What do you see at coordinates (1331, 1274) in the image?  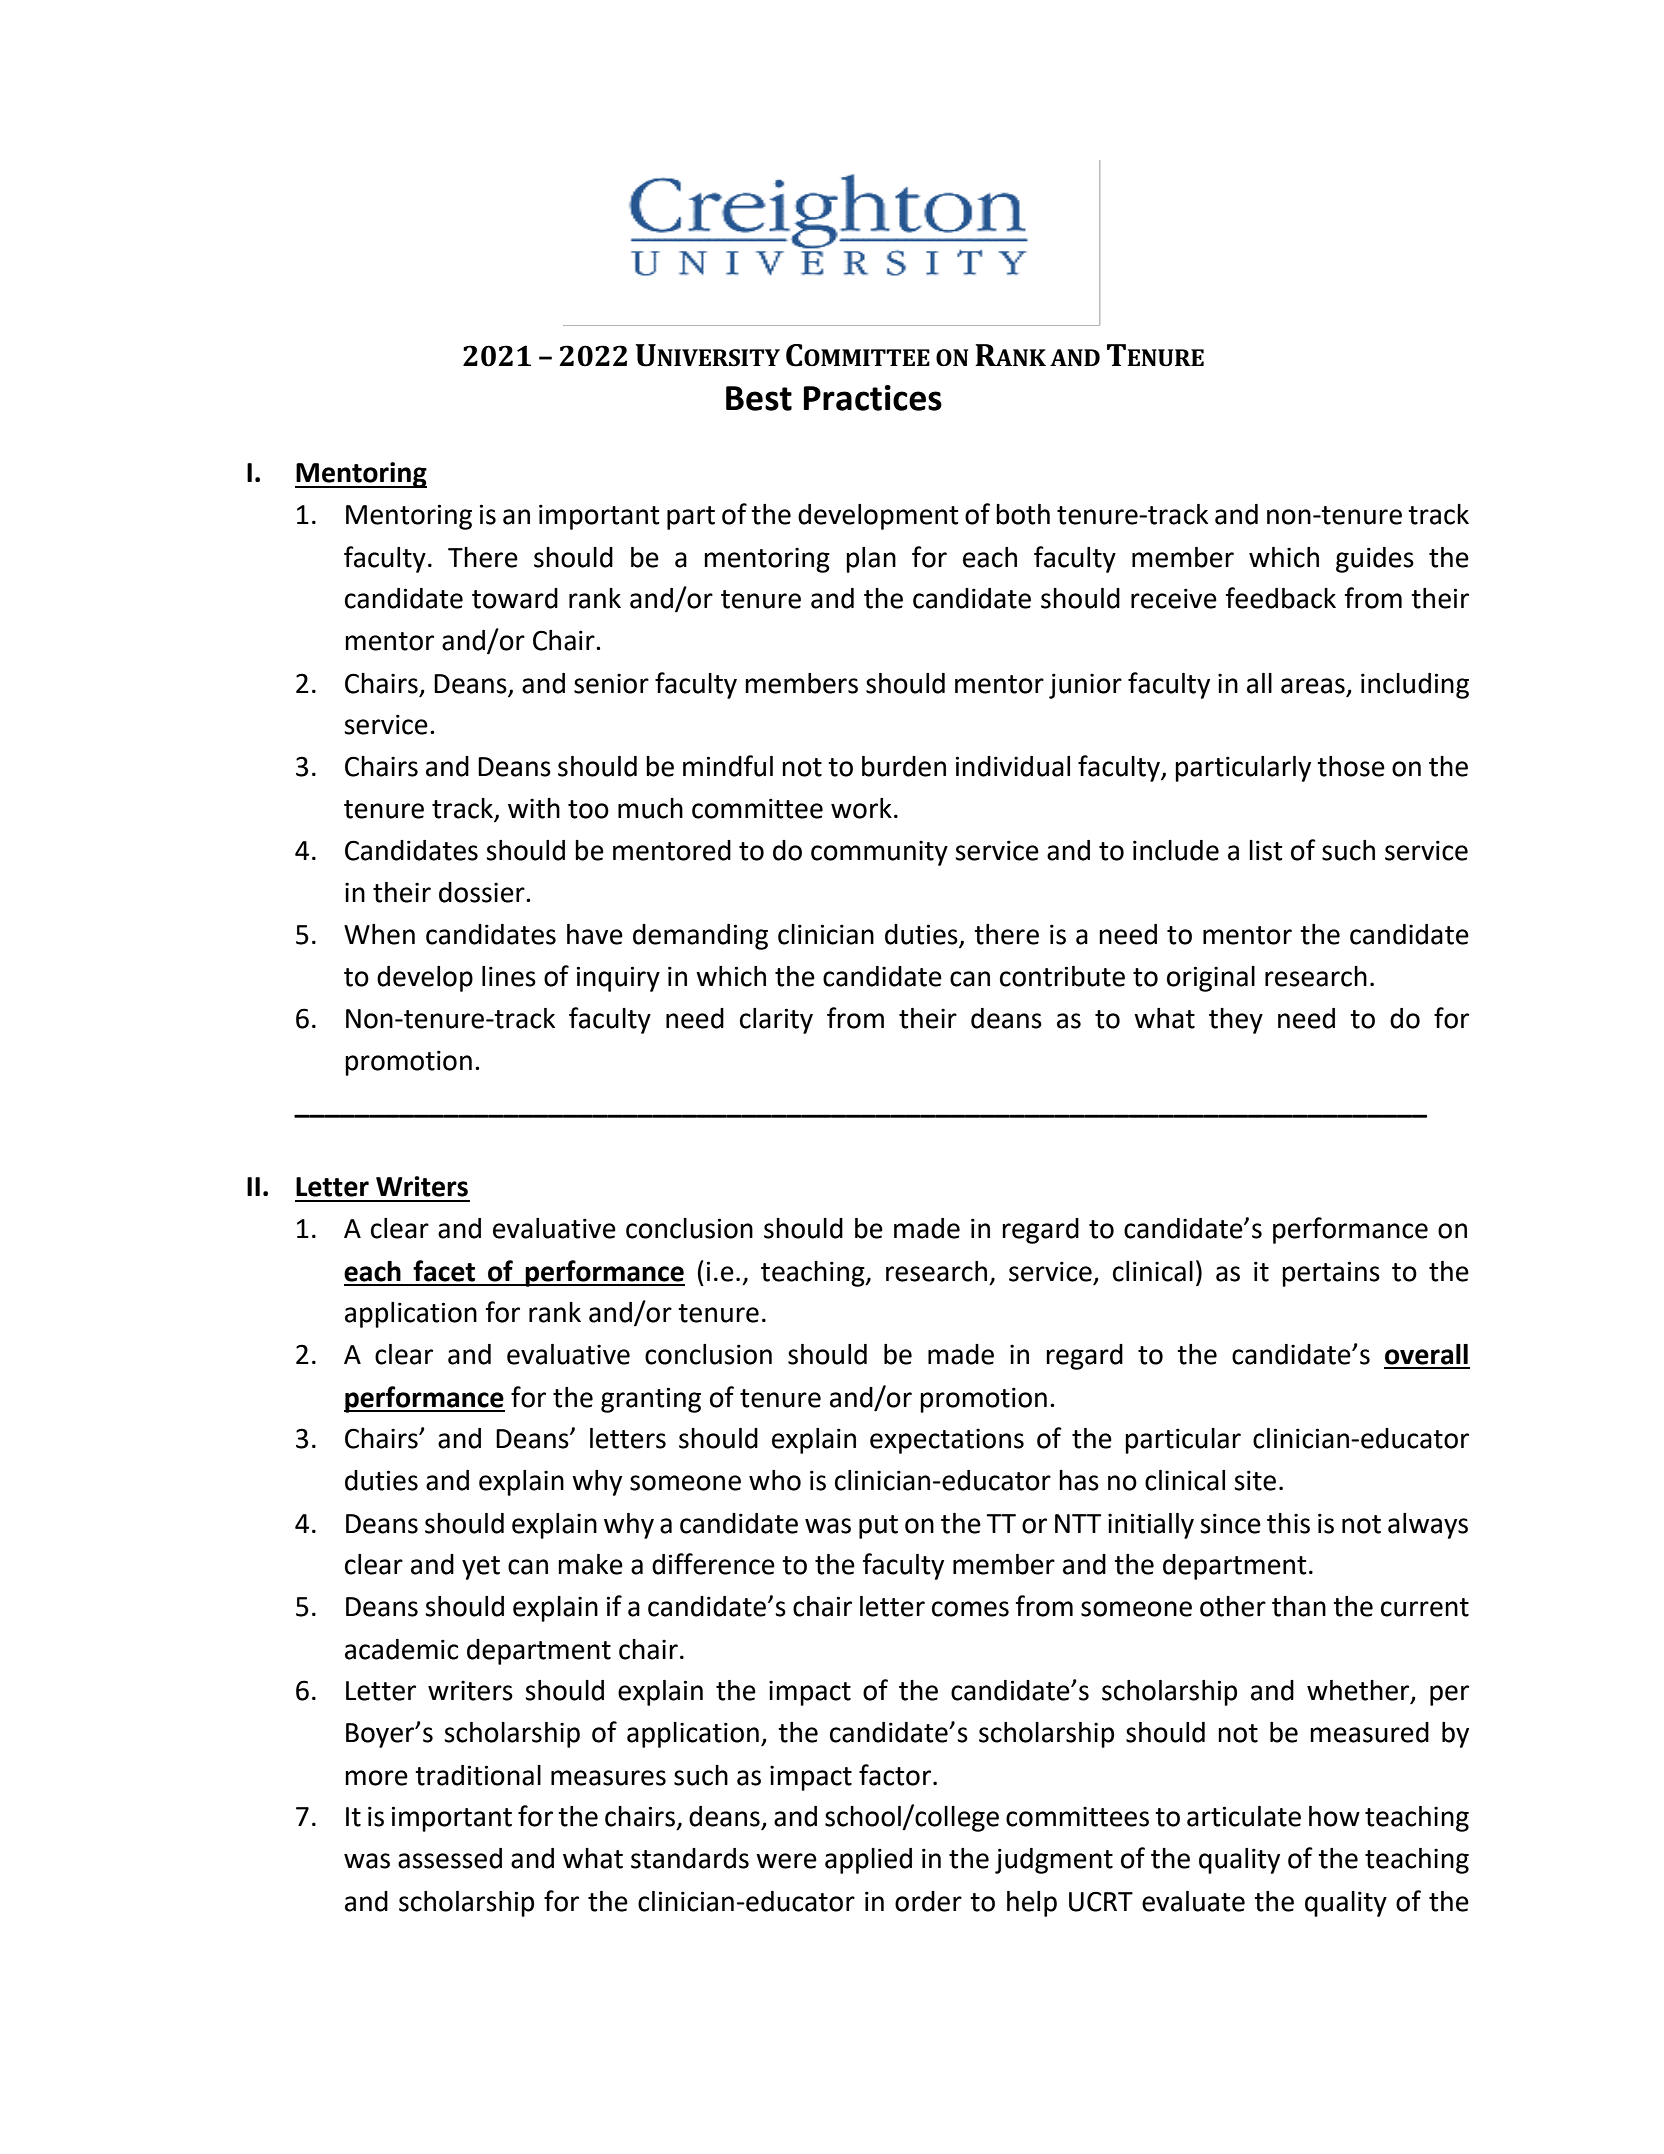 I see `pertains` at bounding box center [1331, 1274].
